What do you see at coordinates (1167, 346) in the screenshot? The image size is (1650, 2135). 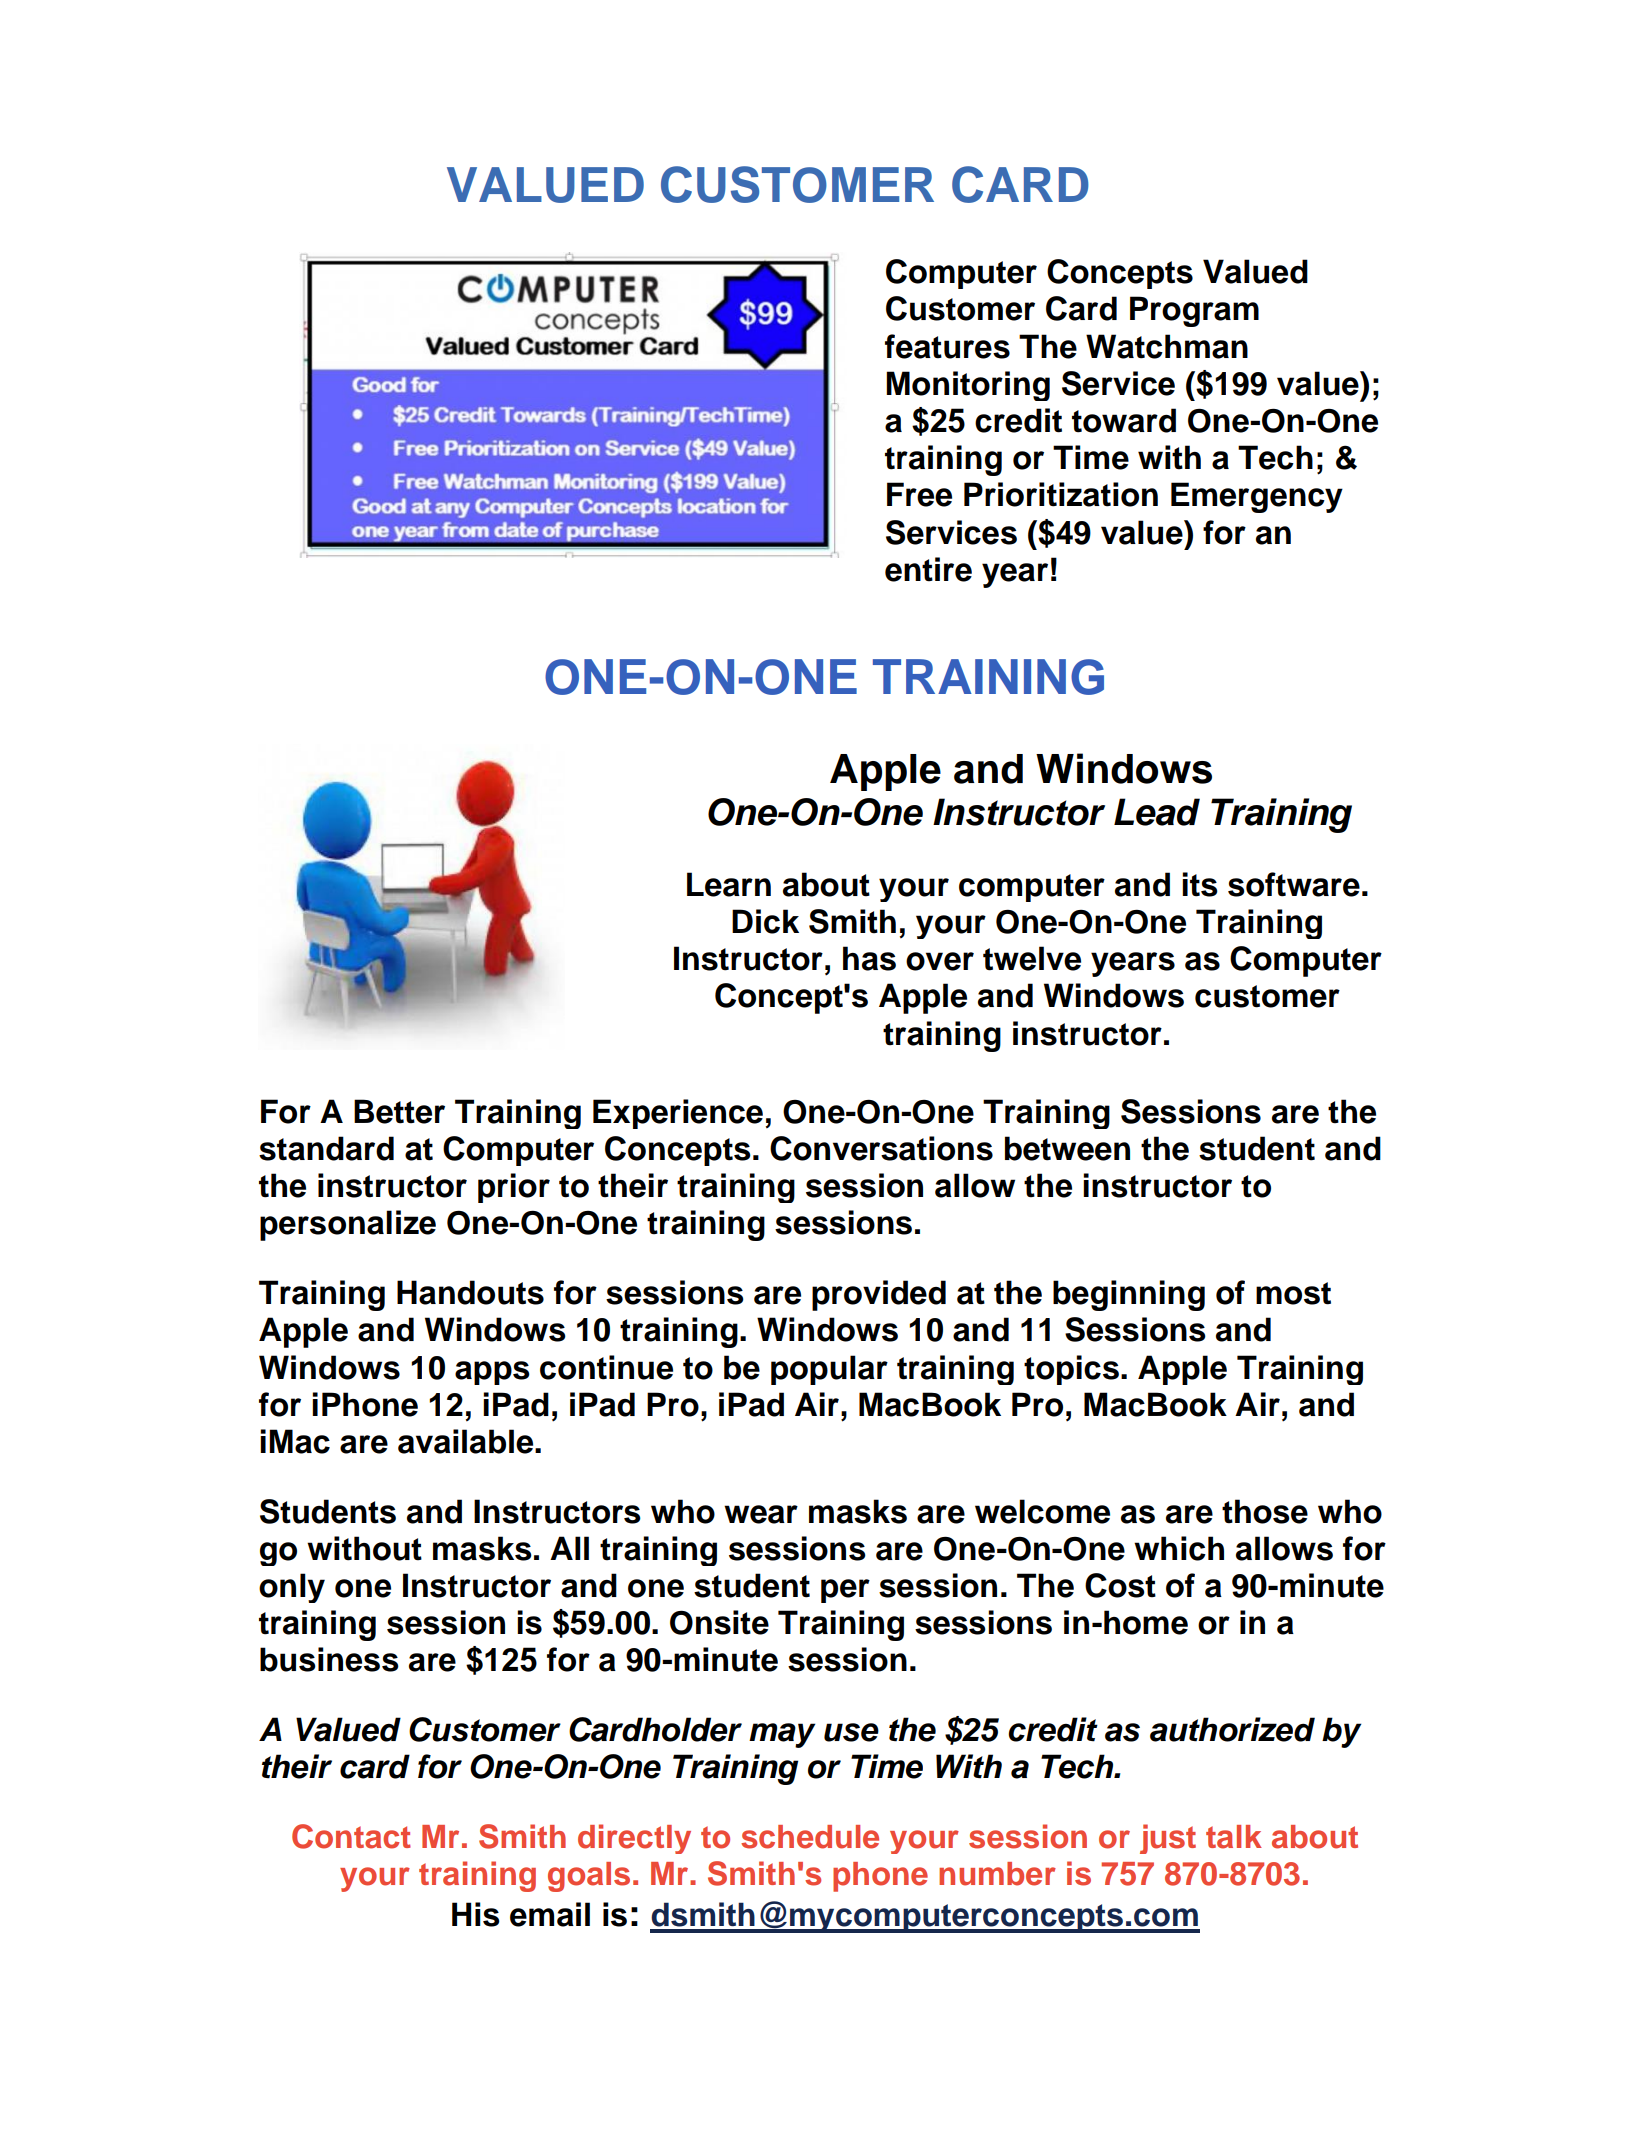 I see `Watchman` at bounding box center [1167, 346].
